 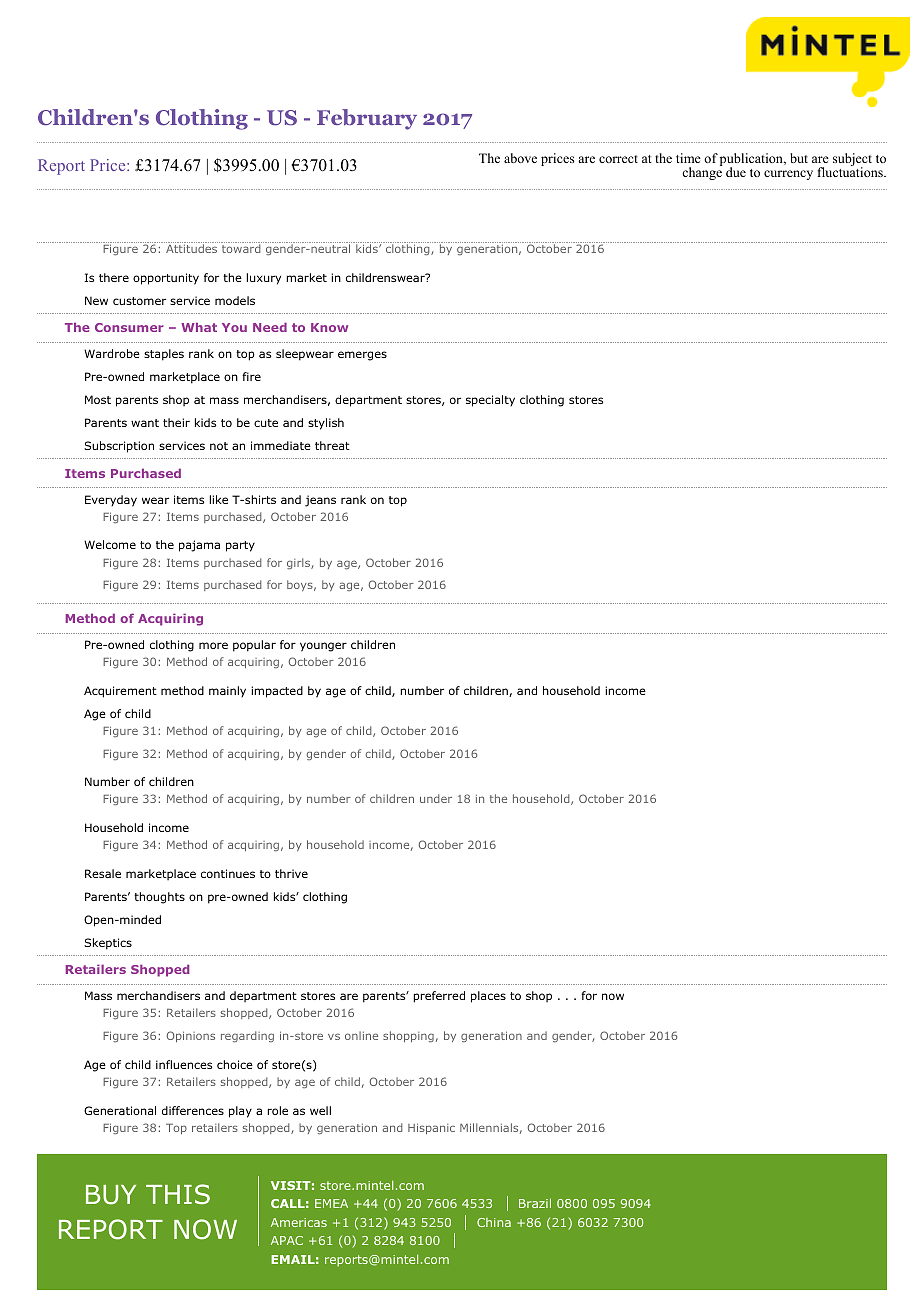 What do you see at coordinates (166, 279) in the screenshot?
I see `opportunity` at bounding box center [166, 279].
